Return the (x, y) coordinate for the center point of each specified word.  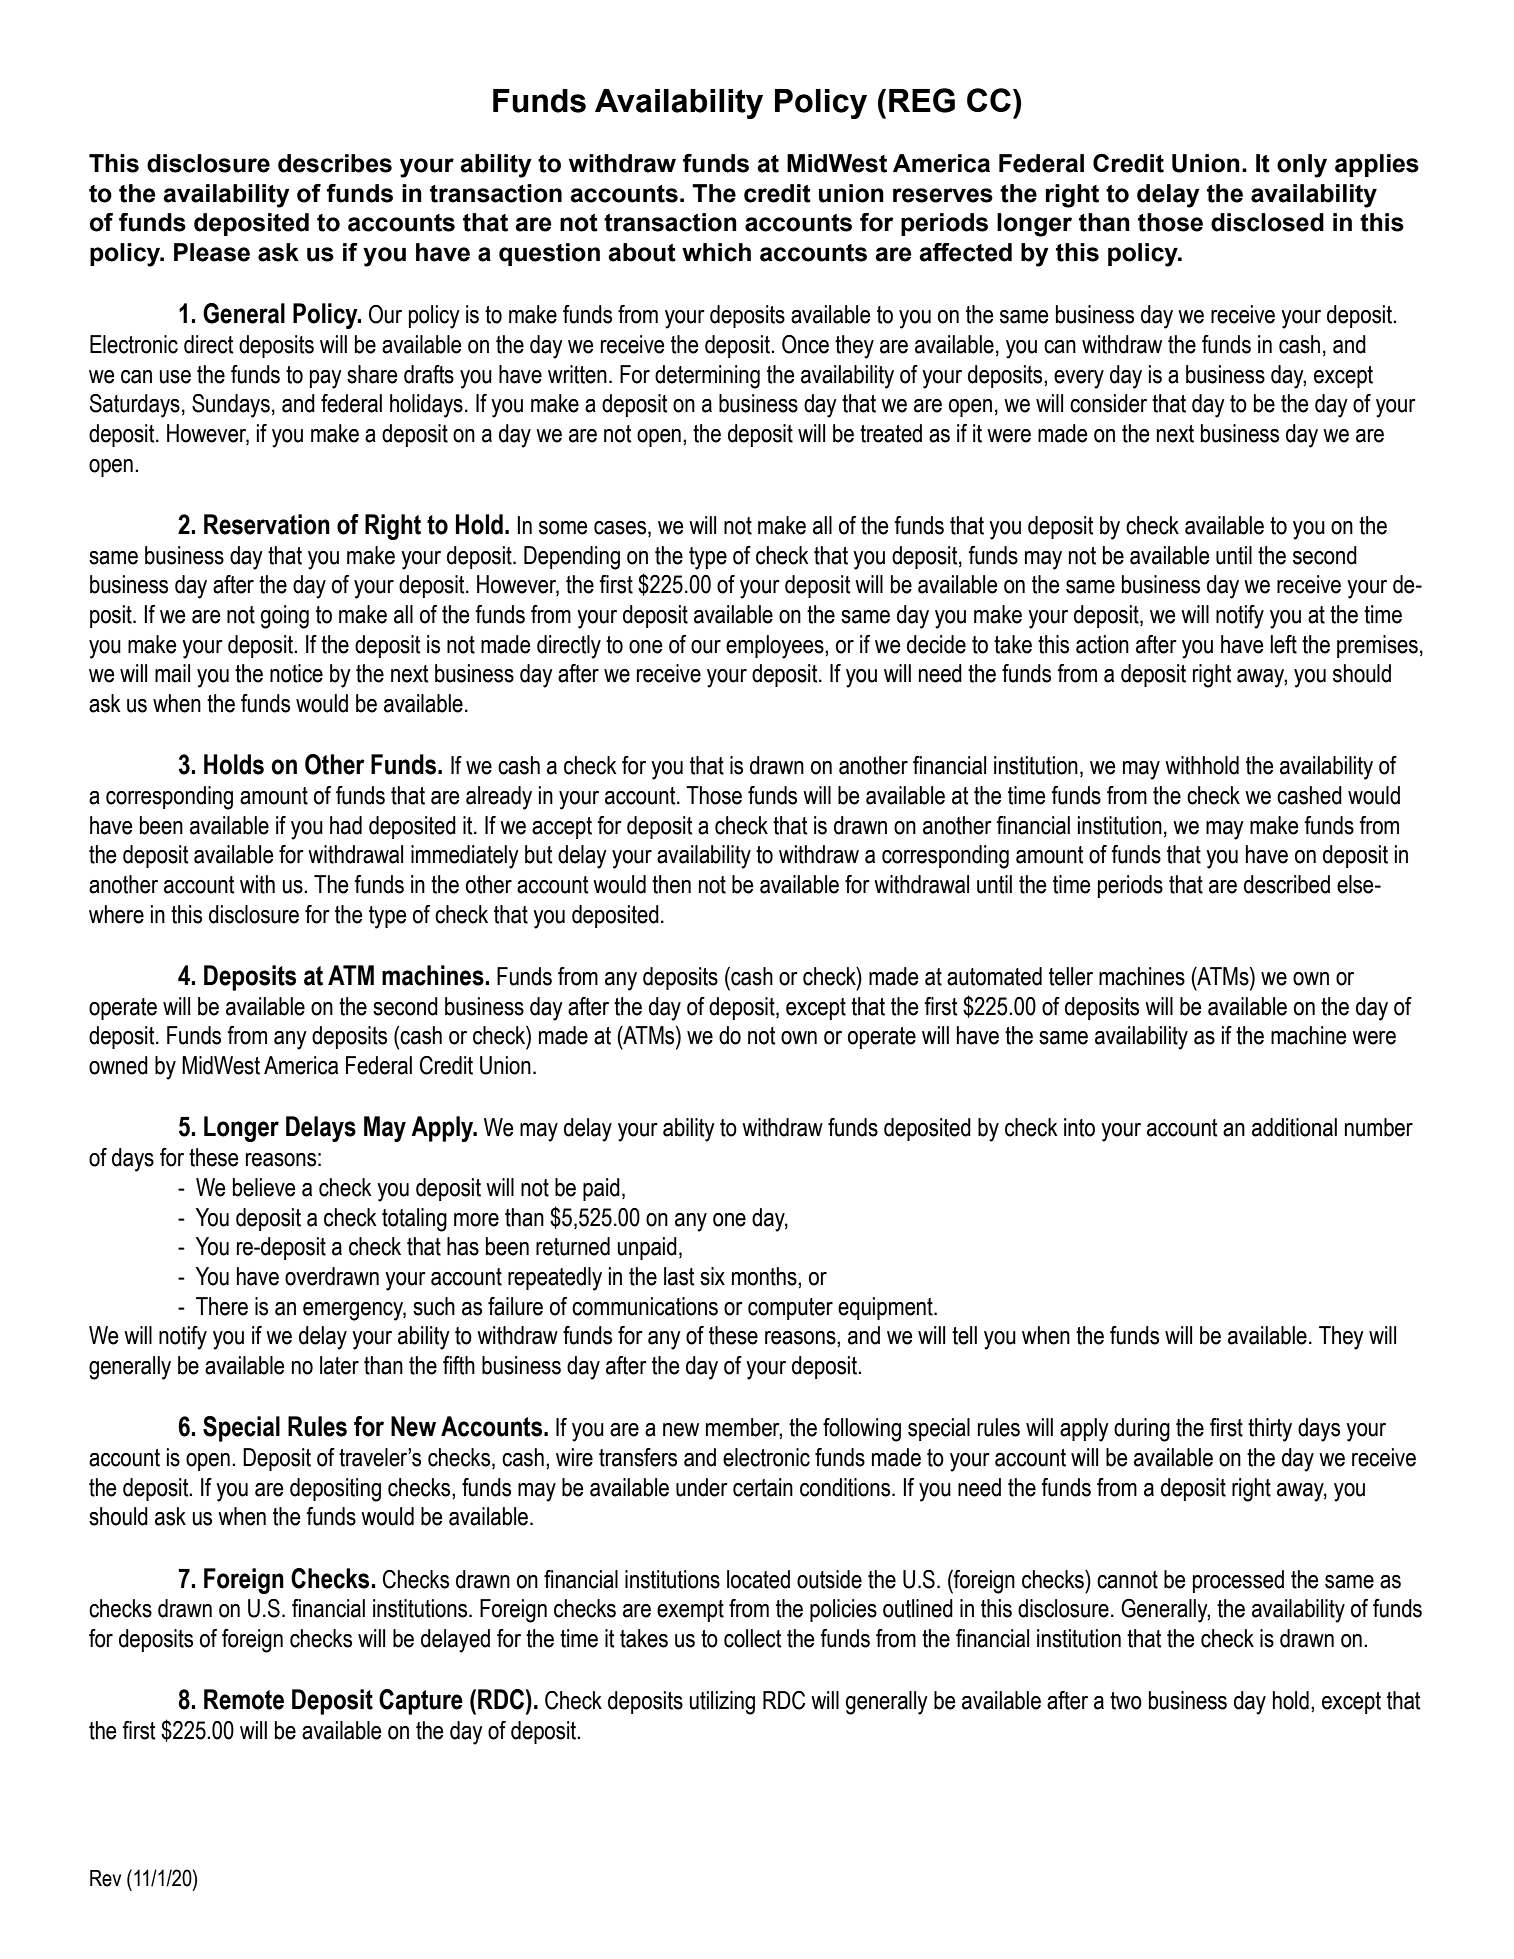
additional (1294, 1127)
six (712, 1276)
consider (1108, 403)
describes (335, 163)
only (1302, 166)
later (339, 1365)
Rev (105, 1878)
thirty (1270, 1430)
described (1287, 884)
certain (763, 1487)
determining (707, 377)
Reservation (267, 524)
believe (264, 1187)
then (671, 884)
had (346, 825)
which (716, 252)
